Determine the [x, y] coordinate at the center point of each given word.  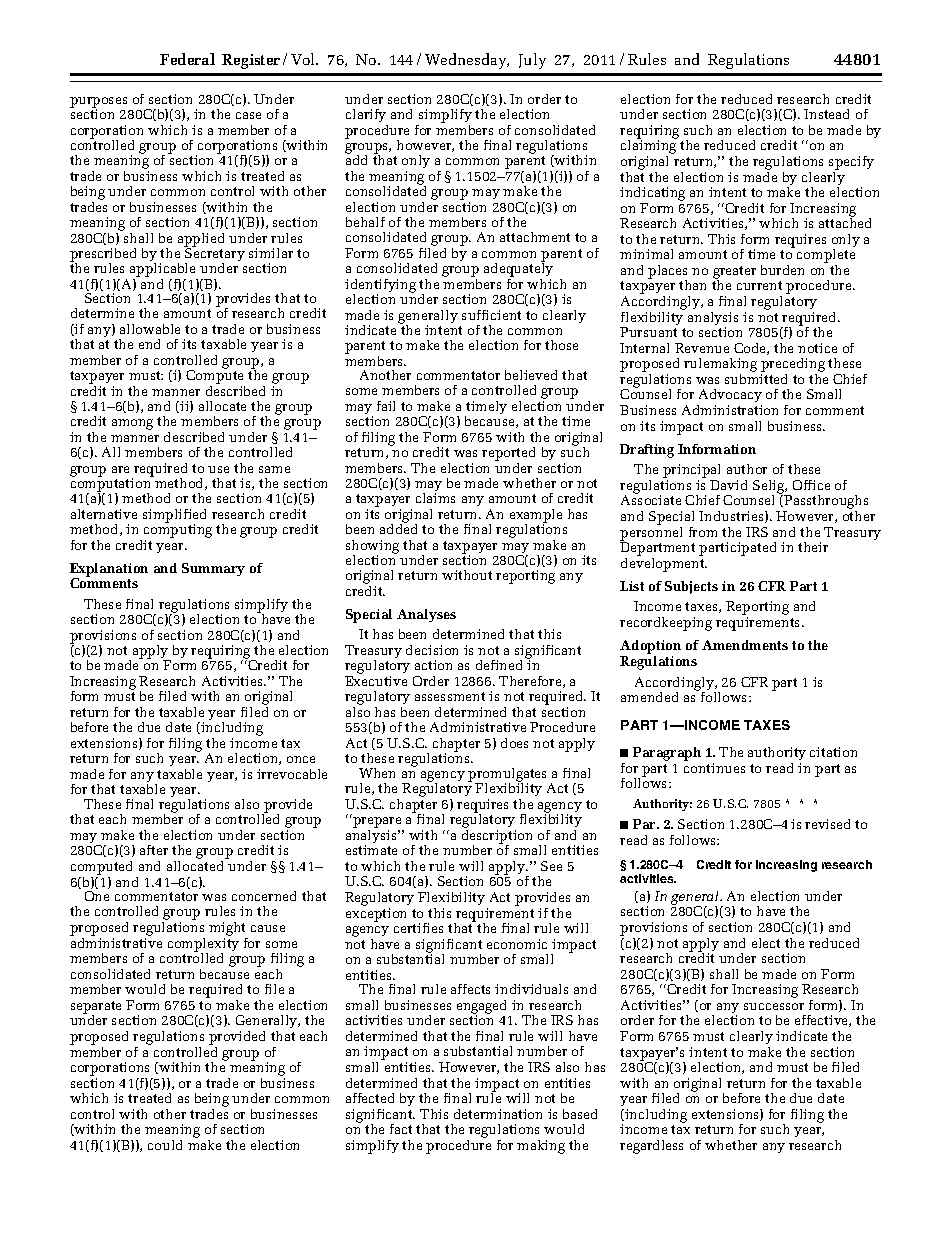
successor [774, 1006]
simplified [174, 517]
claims [435, 498]
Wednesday [467, 61]
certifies [418, 928]
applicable [164, 271]
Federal [187, 59]
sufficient [491, 315]
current [759, 285]
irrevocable [292, 774]
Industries [732, 517]
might [227, 929]
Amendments [745, 645]
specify [851, 163]
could [165, 1145]
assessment [450, 696]
